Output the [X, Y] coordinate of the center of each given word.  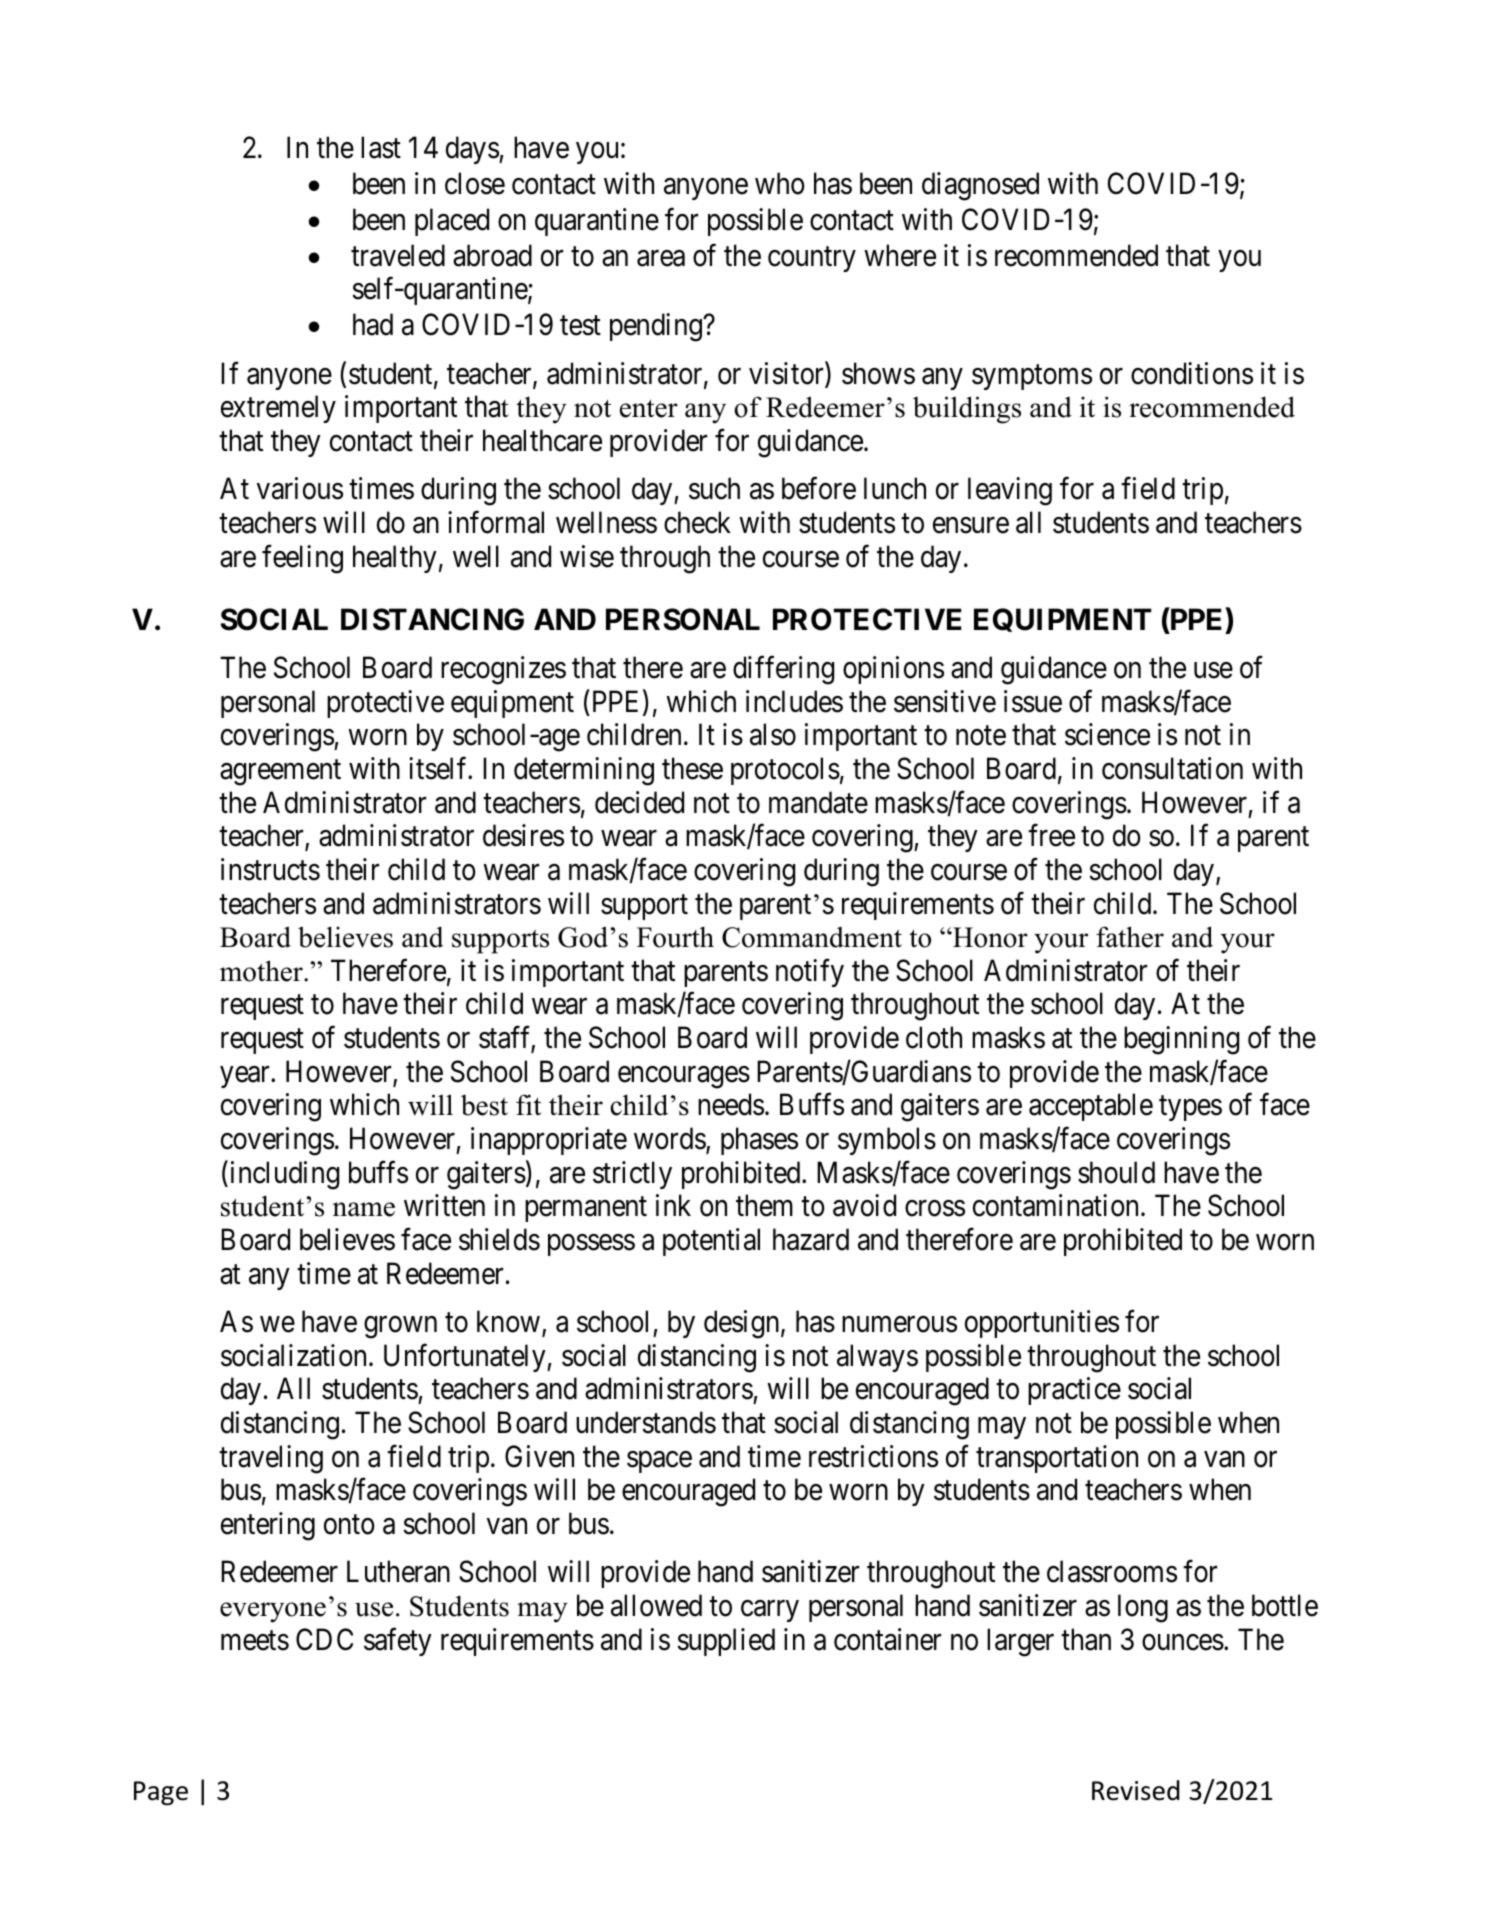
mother [262, 971]
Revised [1136, 1790]
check [697, 522]
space [659, 1462]
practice [1074, 1391]
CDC [324, 1639]
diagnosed [980, 186]
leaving [1010, 491]
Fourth [675, 937]
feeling [302, 559]
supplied [726, 1642]
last [381, 147]
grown [400, 1328]
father [1130, 937]
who [780, 183]
